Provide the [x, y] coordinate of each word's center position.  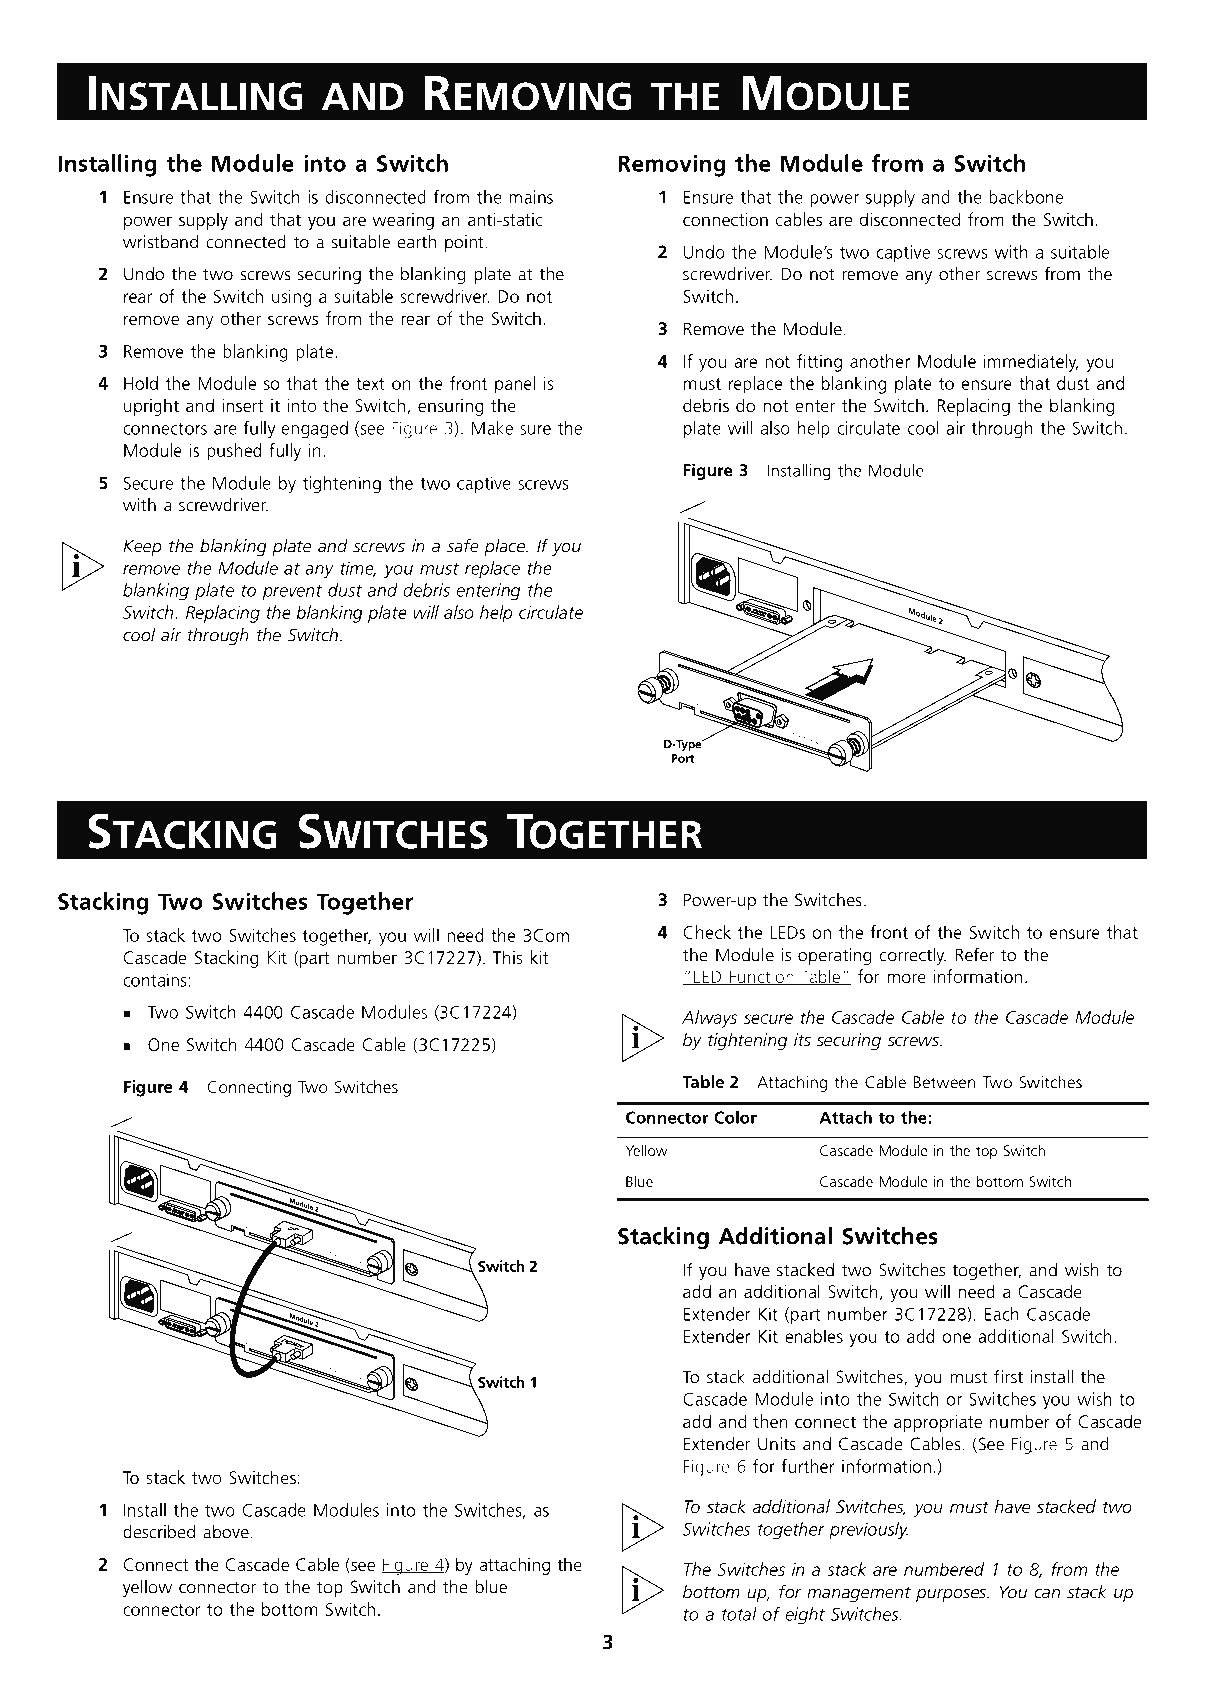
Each [1002, 1314]
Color [735, 1117]
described [159, 1531]
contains [155, 980]
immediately [1031, 363]
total [739, 1614]
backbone [1026, 197]
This [508, 957]
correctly [912, 956]
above [227, 1532]
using [291, 298]
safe [463, 545]
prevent [292, 592]
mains [531, 197]
